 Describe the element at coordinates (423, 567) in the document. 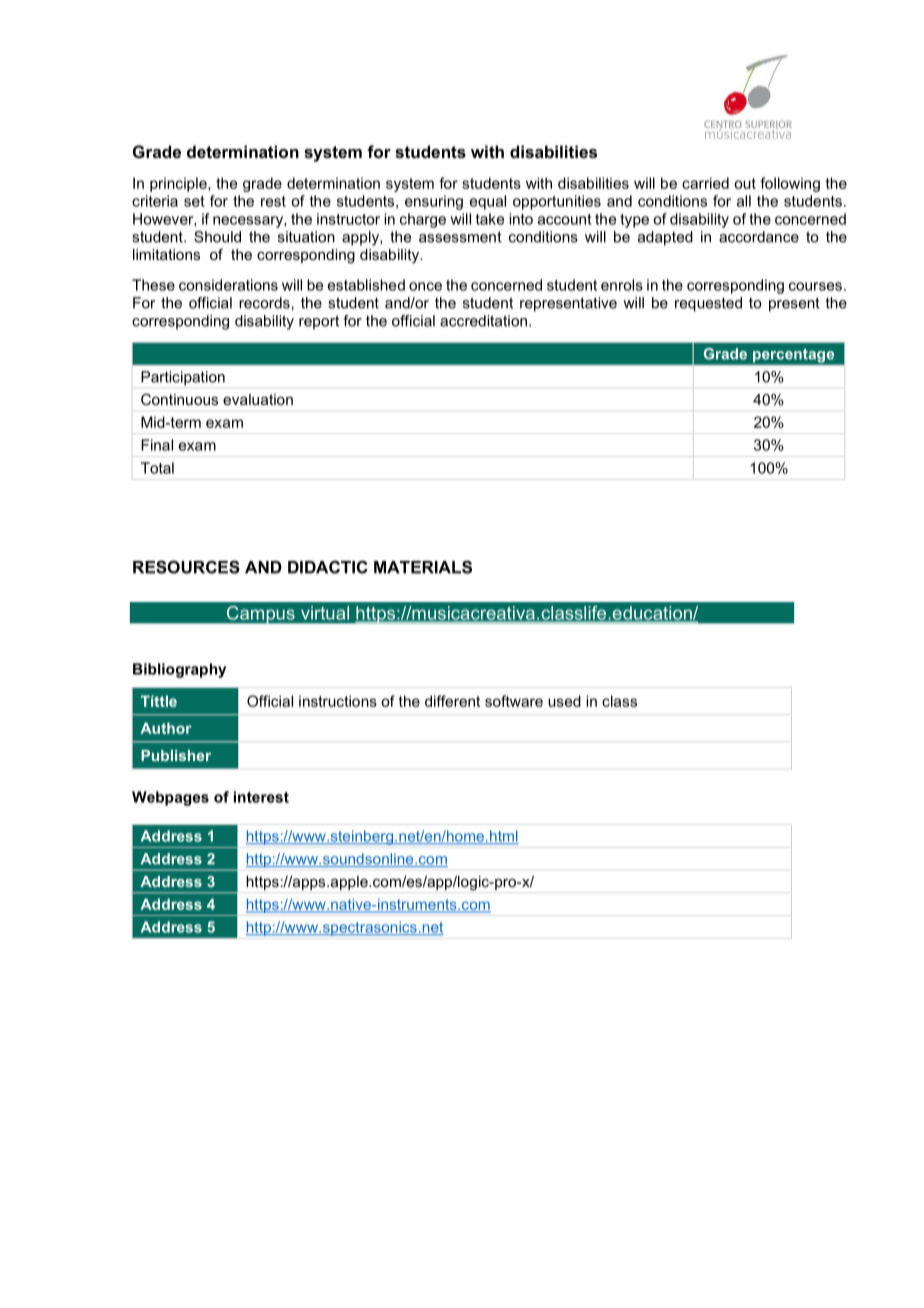

I see `MATERIALS` at that location.
